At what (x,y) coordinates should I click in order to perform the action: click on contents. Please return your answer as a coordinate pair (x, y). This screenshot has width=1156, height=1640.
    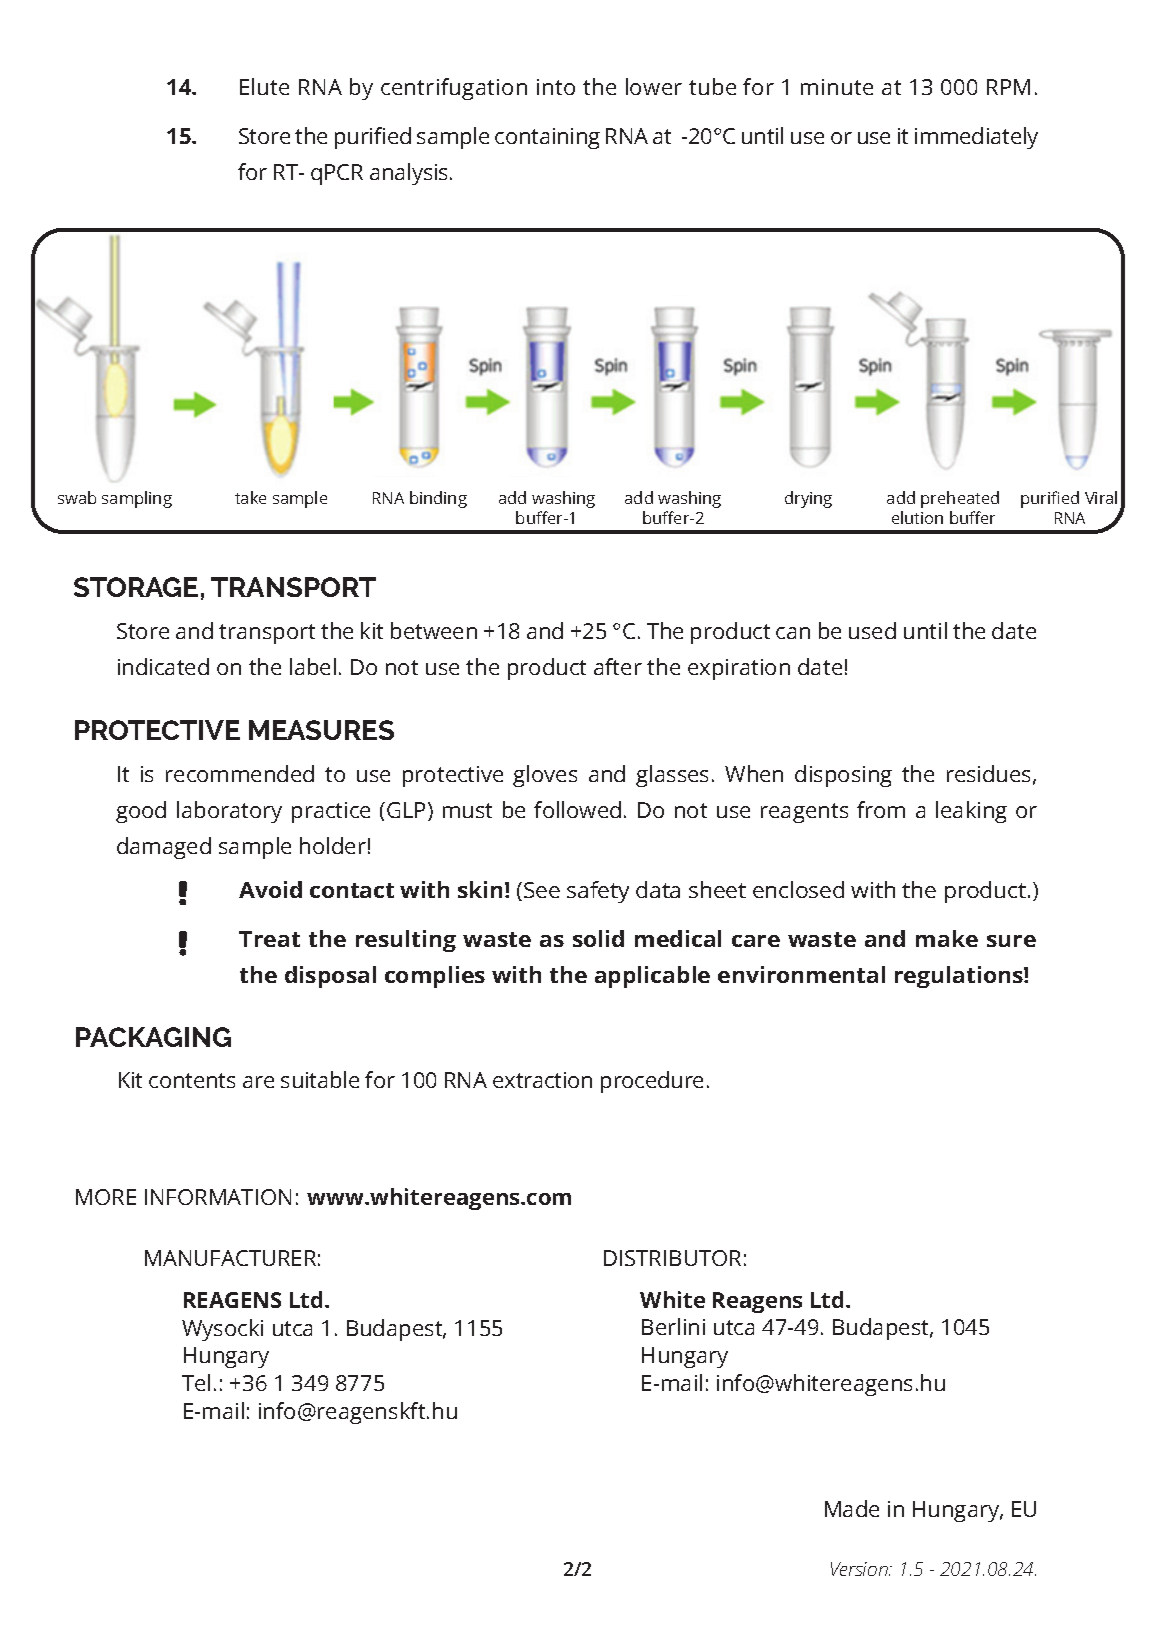
    Looking at the image, I should click on (192, 1080).
